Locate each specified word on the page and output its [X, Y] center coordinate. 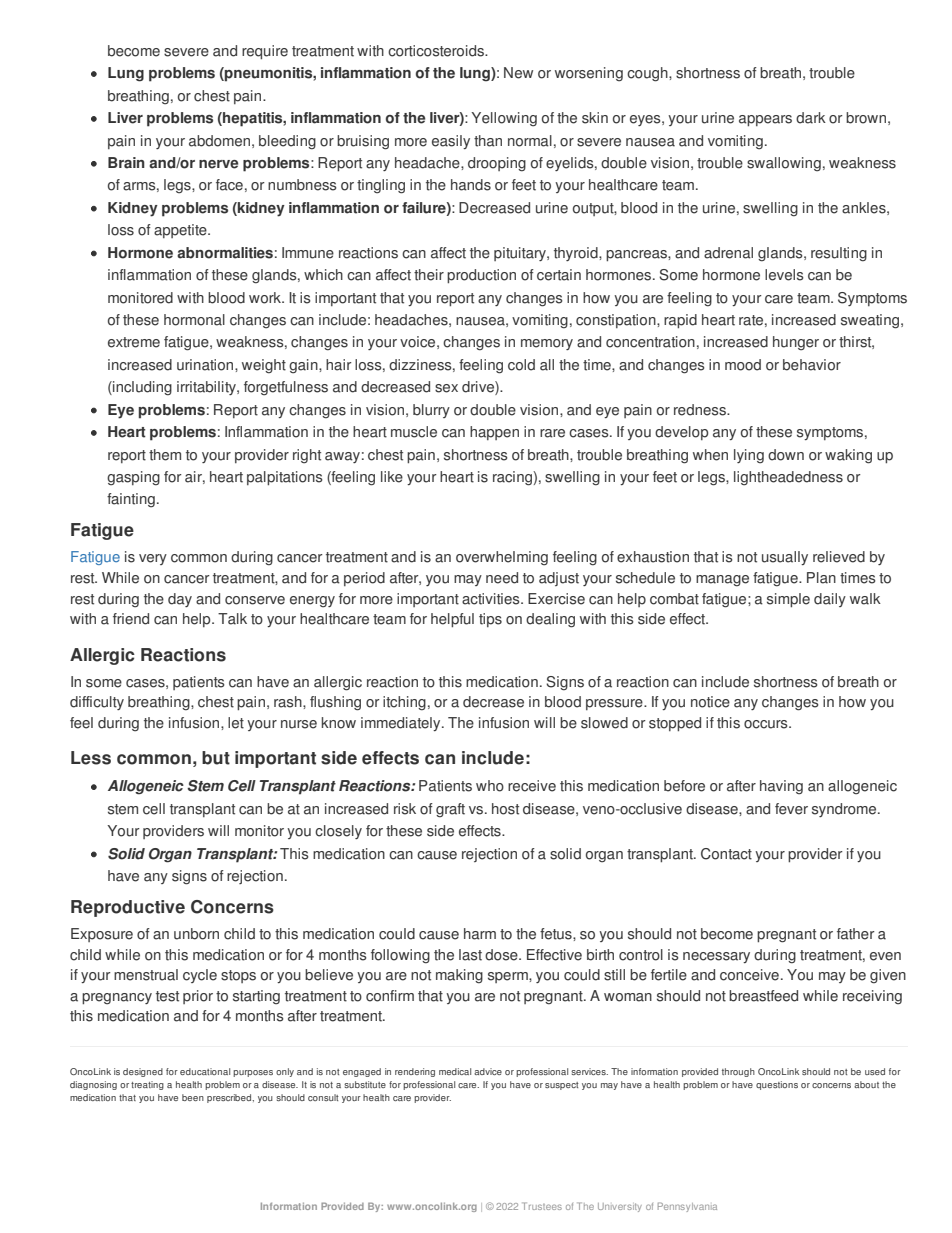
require [265, 52]
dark [811, 118]
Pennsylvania [687, 1207]
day [180, 600]
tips [490, 620]
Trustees [542, 1206]
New [518, 73]
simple [788, 600]
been [193, 1097]
